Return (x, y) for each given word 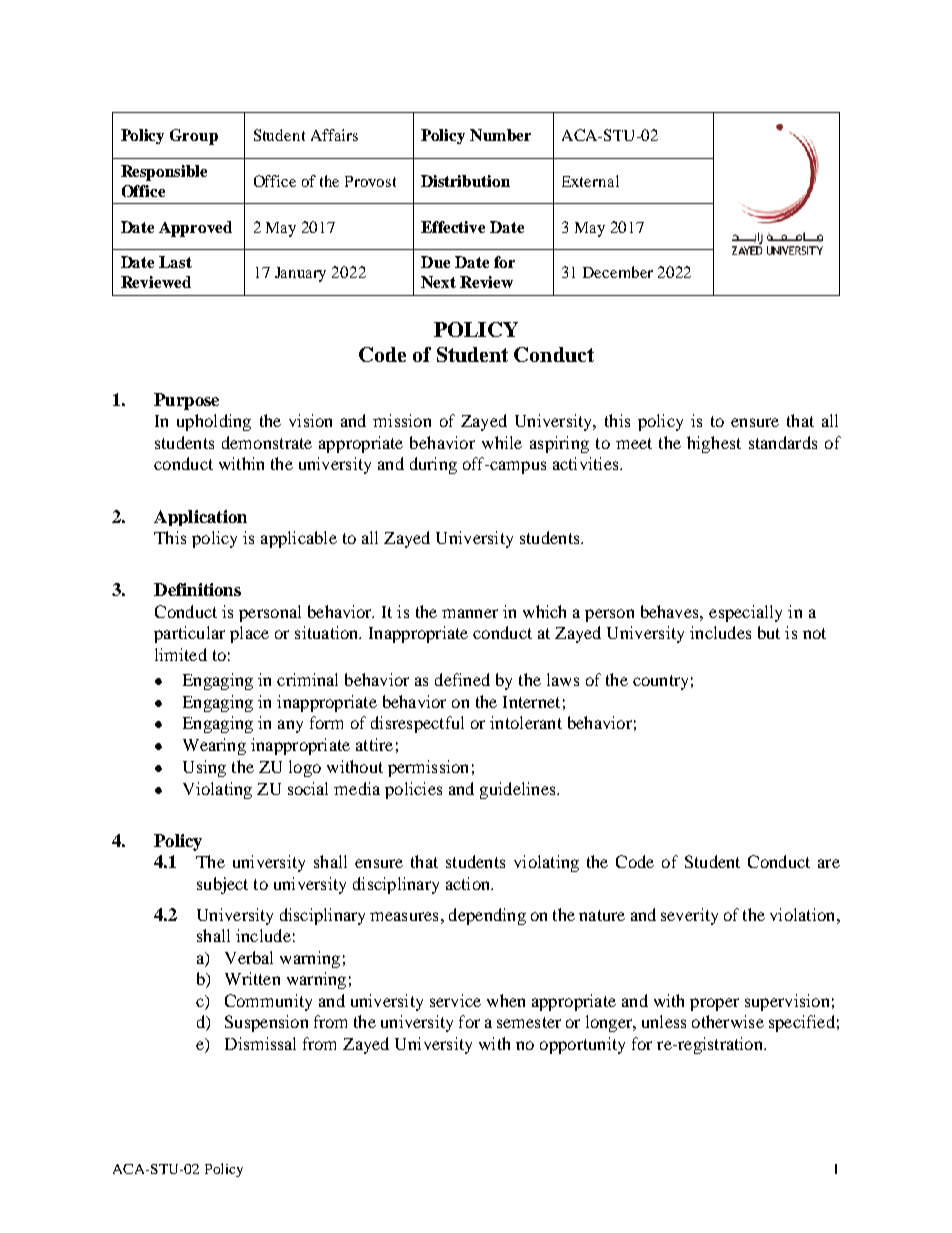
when (506, 1000)
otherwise (728, 1021)
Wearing (214, 746)
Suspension (266, 1023)
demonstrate (267, 442)
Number (500, 135)
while (502, 442)
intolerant (526, 722)
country (660, 682)
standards (783, 442)
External (590, 181)
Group (194, 137)
